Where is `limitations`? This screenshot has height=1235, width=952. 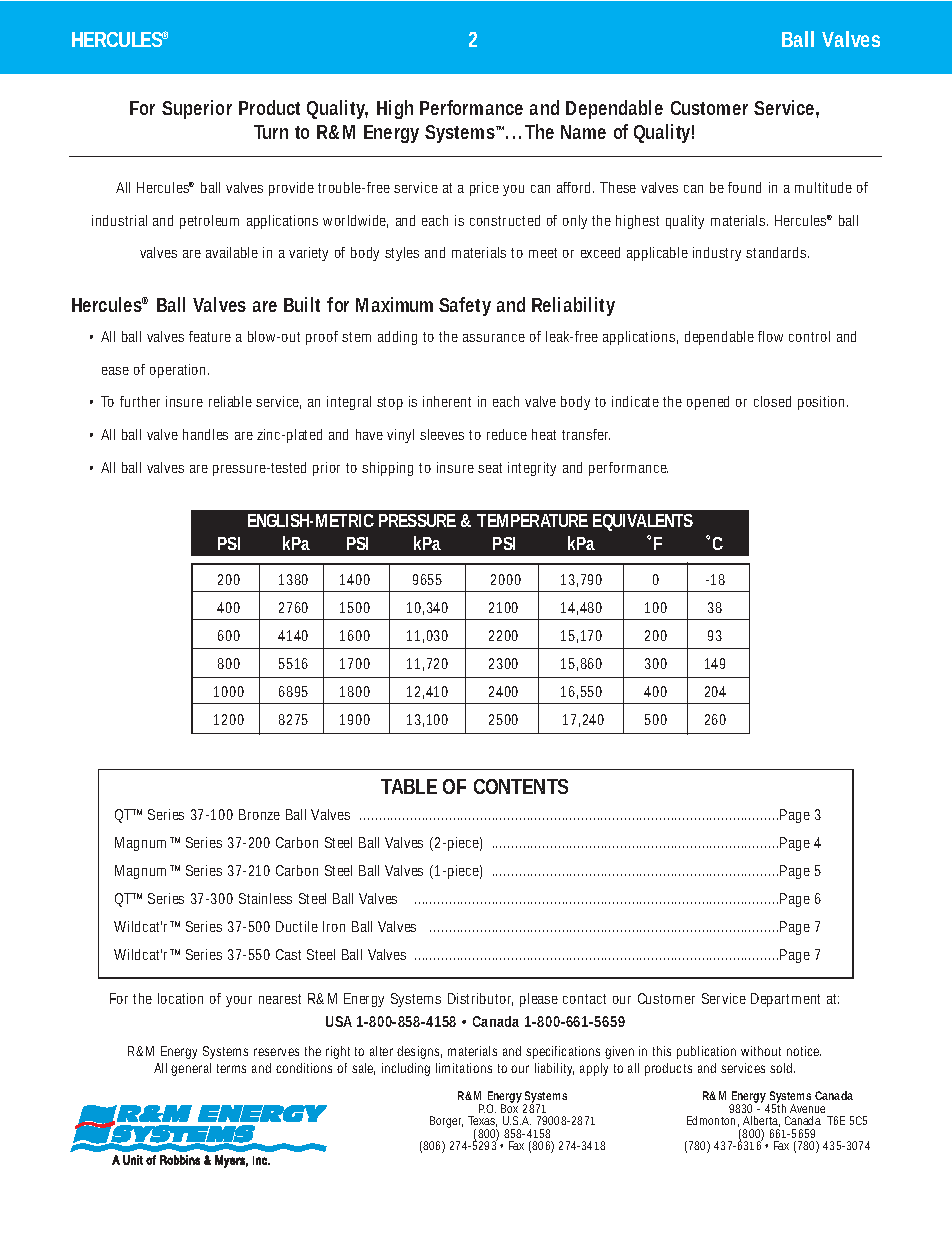 limitations is located at coordinates (464, 1068).
